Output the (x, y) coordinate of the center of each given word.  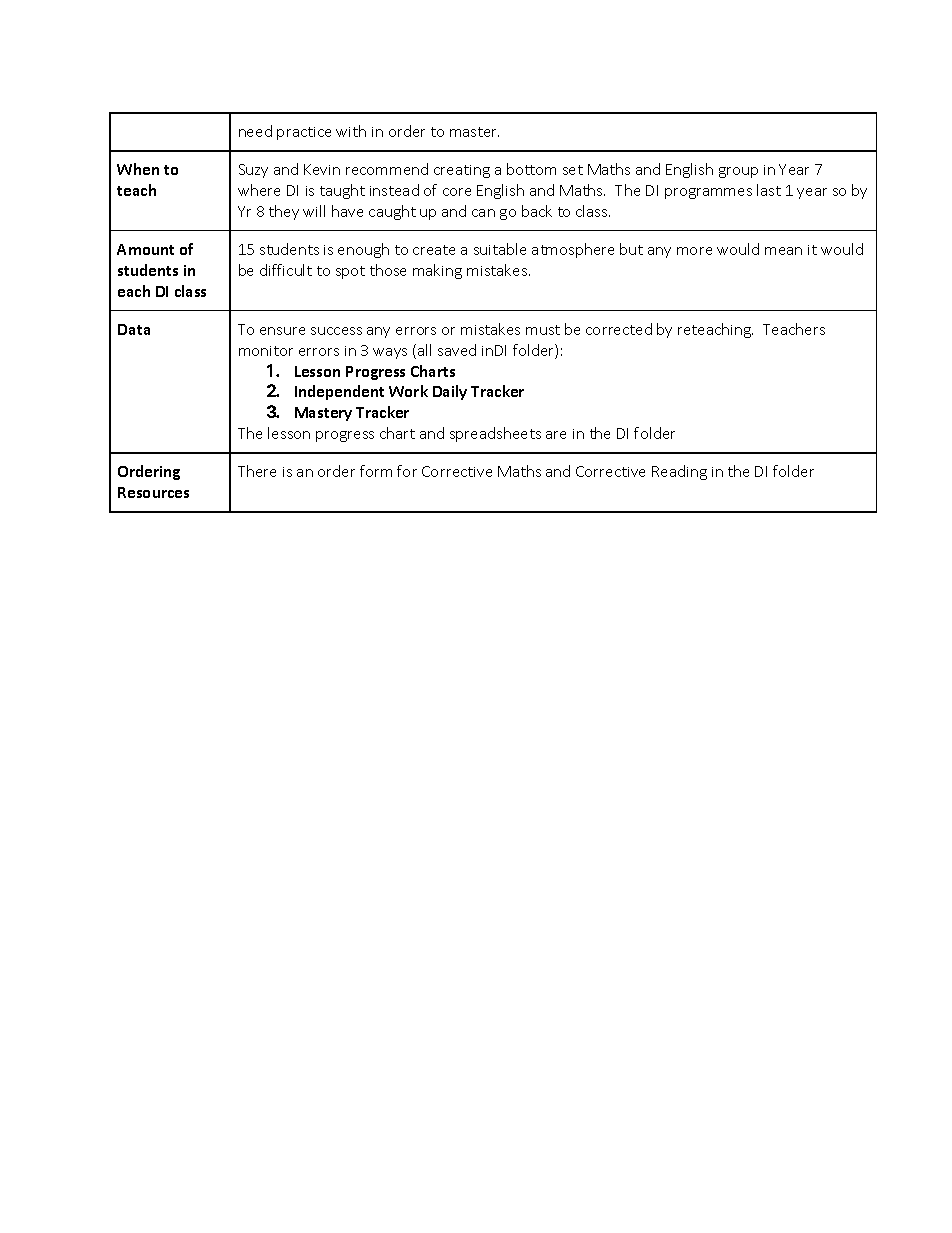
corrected (619, 329)
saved (457, 350)
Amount (145, 249)
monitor (266, 351)
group (738, 172)
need (255, 131)
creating (462, 171)
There (257, 471)
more (694, 251)
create (434, 250)
